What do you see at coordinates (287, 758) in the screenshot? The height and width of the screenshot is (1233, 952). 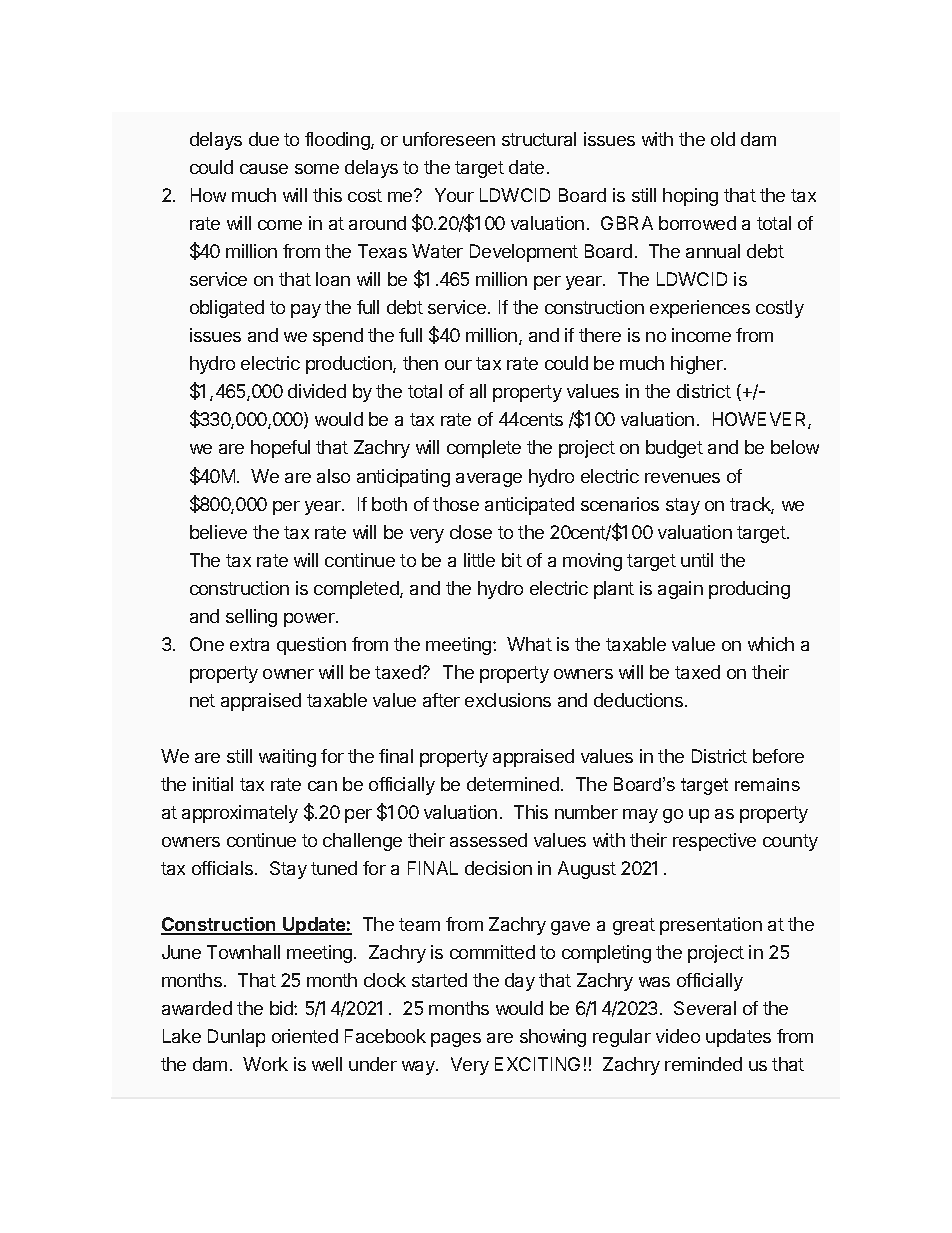 I see `waiting` at bounding box center [287, 758].
